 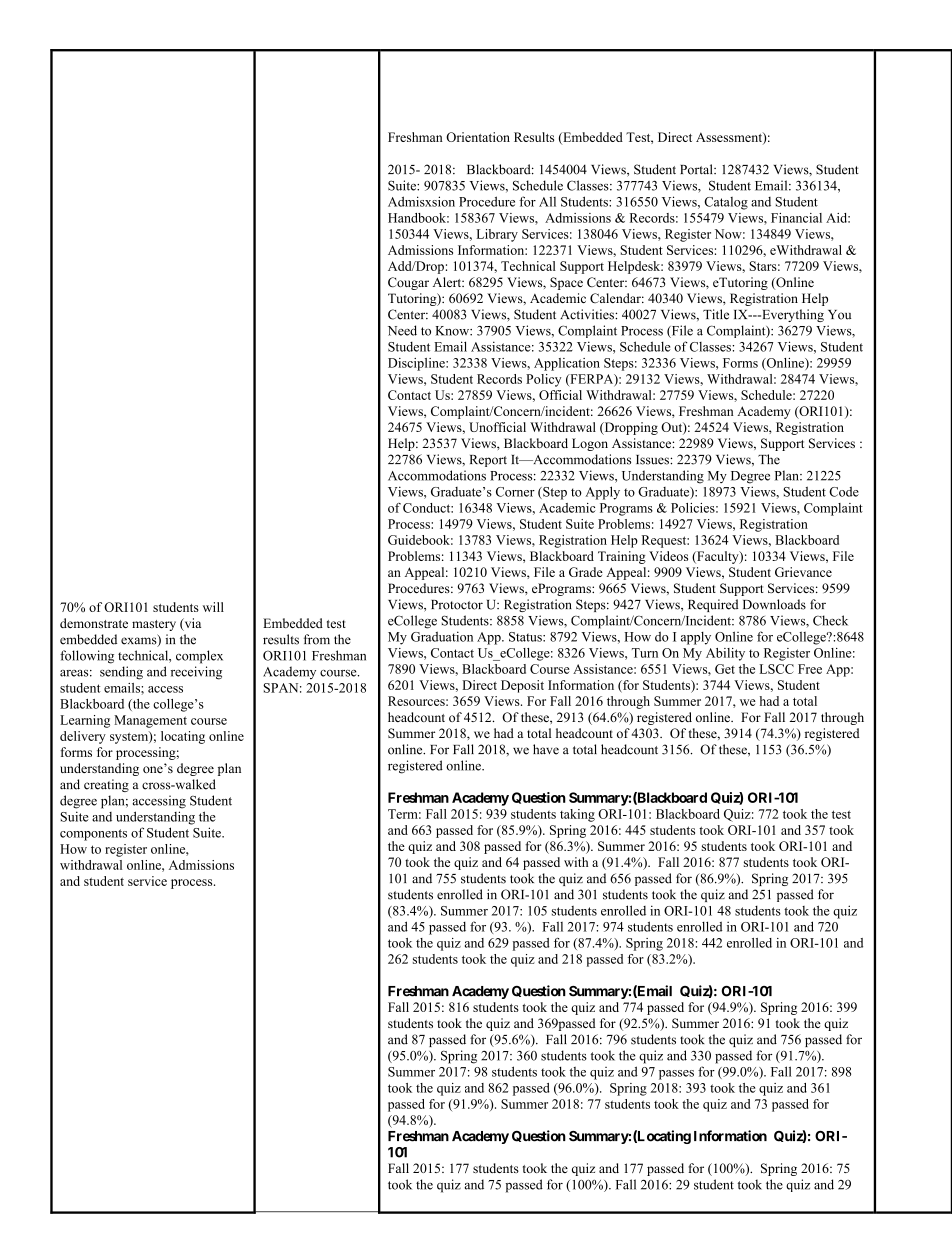 What do you see at coordinates (497, 235) in the screenshot?
I see `Library` at bounding box center [497, 235].
